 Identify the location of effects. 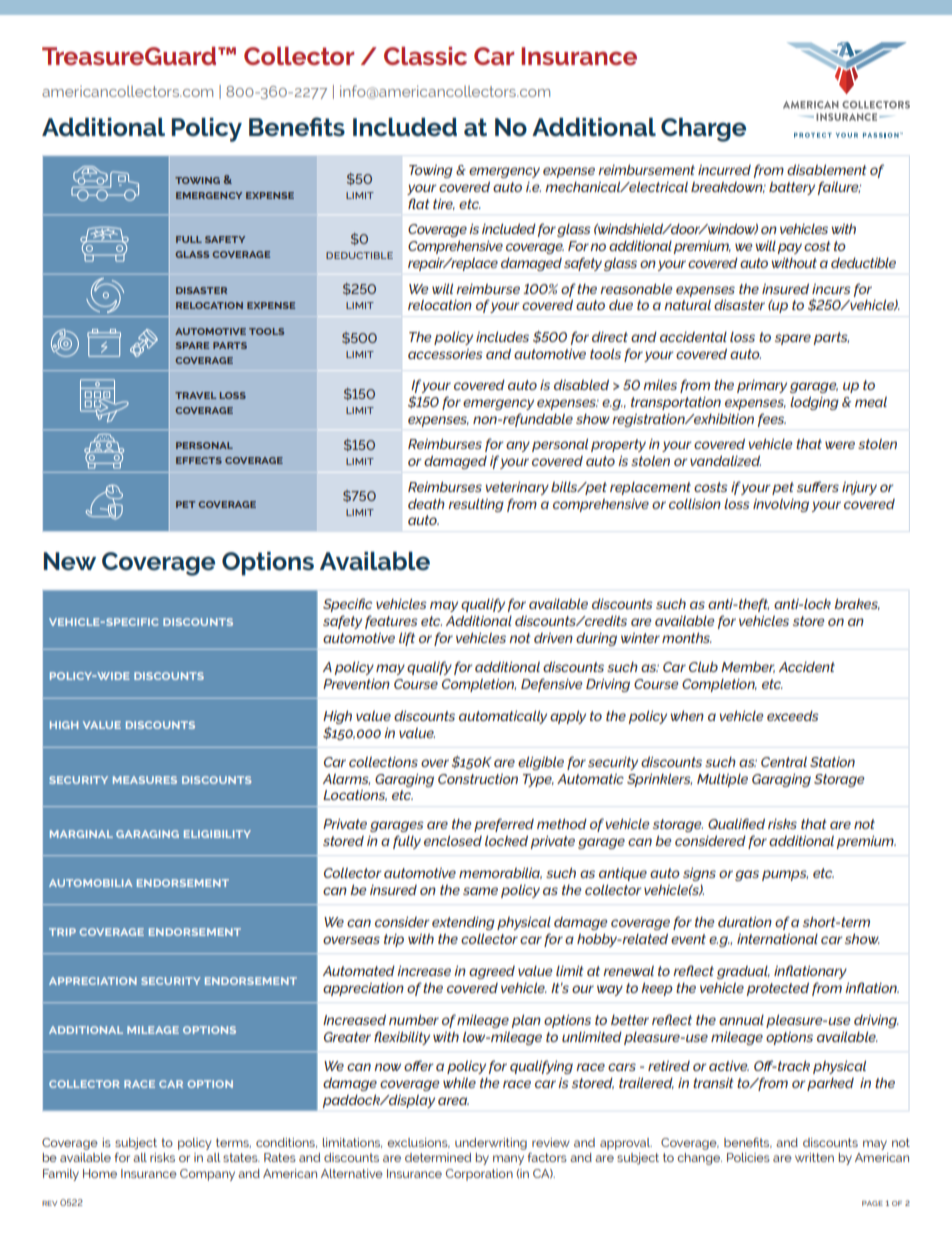
(199, 460).
